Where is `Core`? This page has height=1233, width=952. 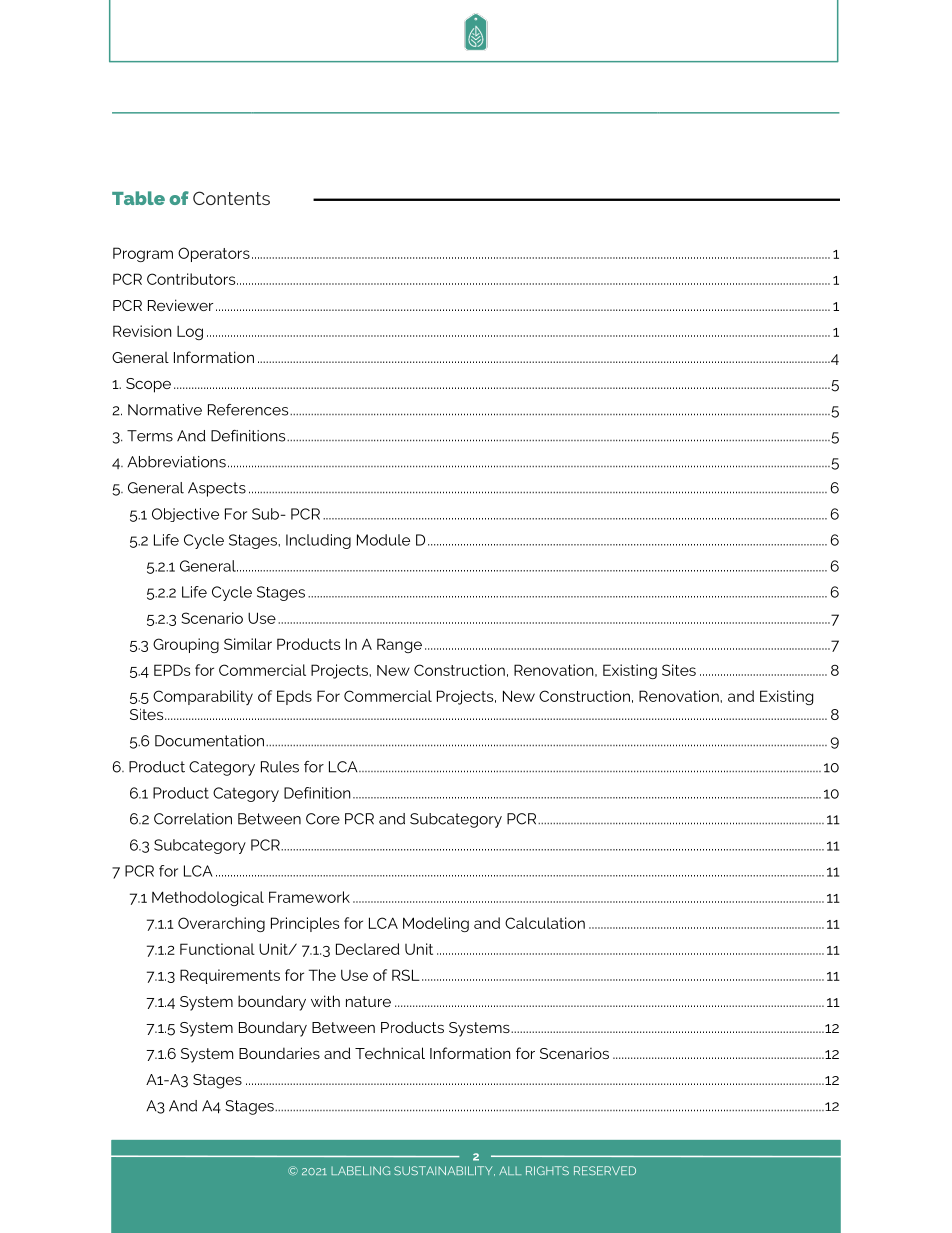
Core is located at coordinates (323, 819).
